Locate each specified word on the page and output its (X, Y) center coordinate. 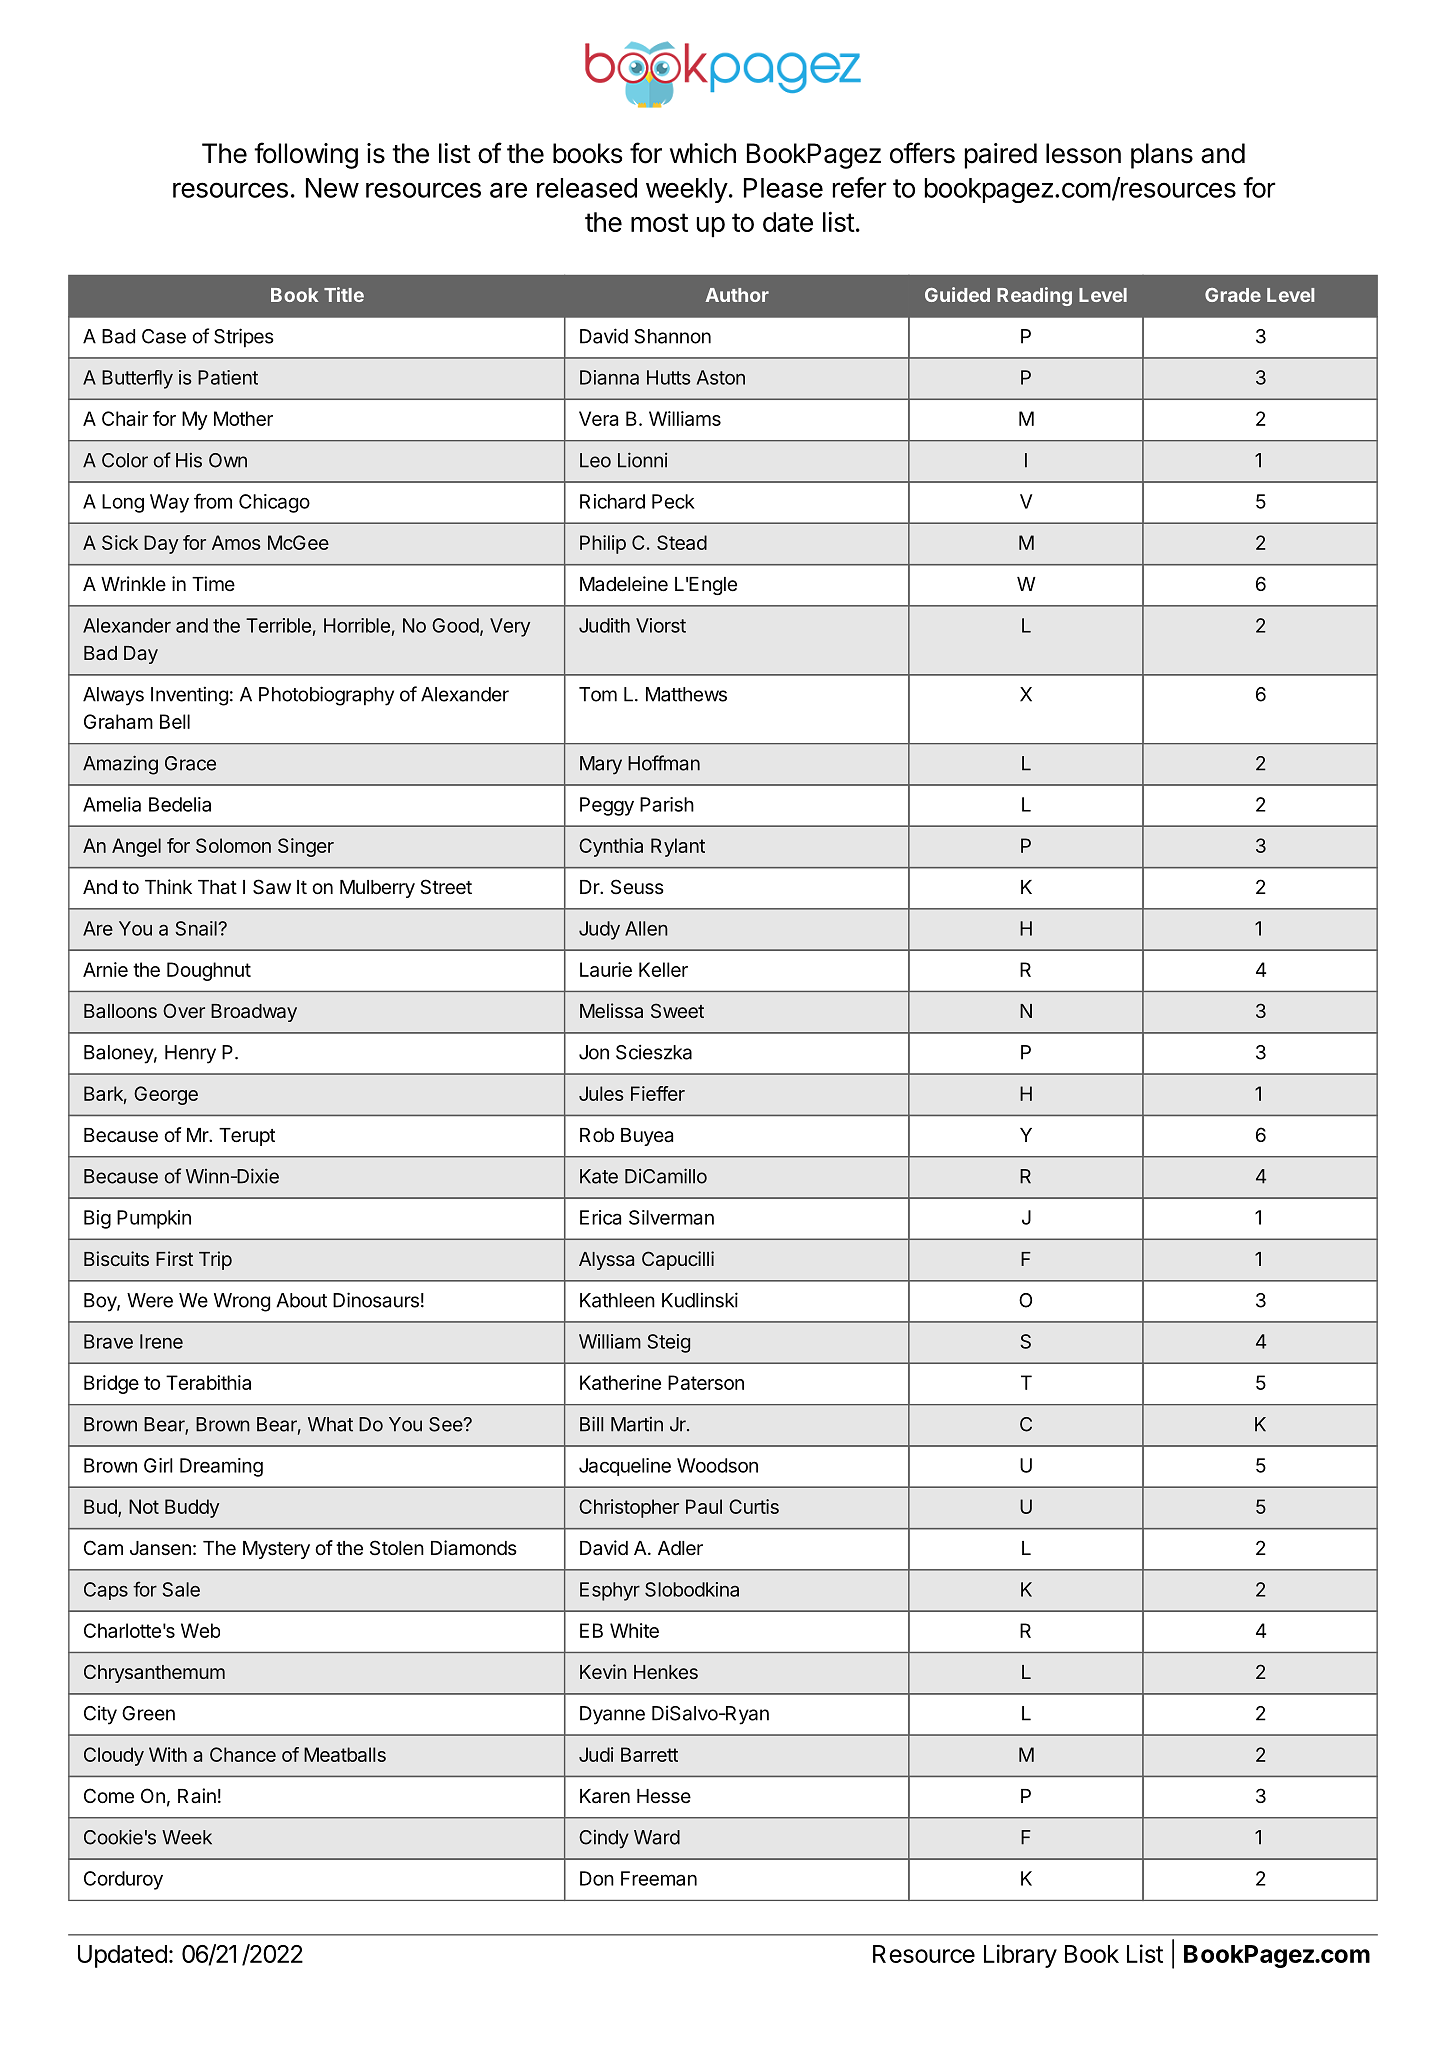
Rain (197, 1796)
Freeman (659, 1878)
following (306, 155)
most (659, 222)
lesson (1083, 153)
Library (1020, 1956)
